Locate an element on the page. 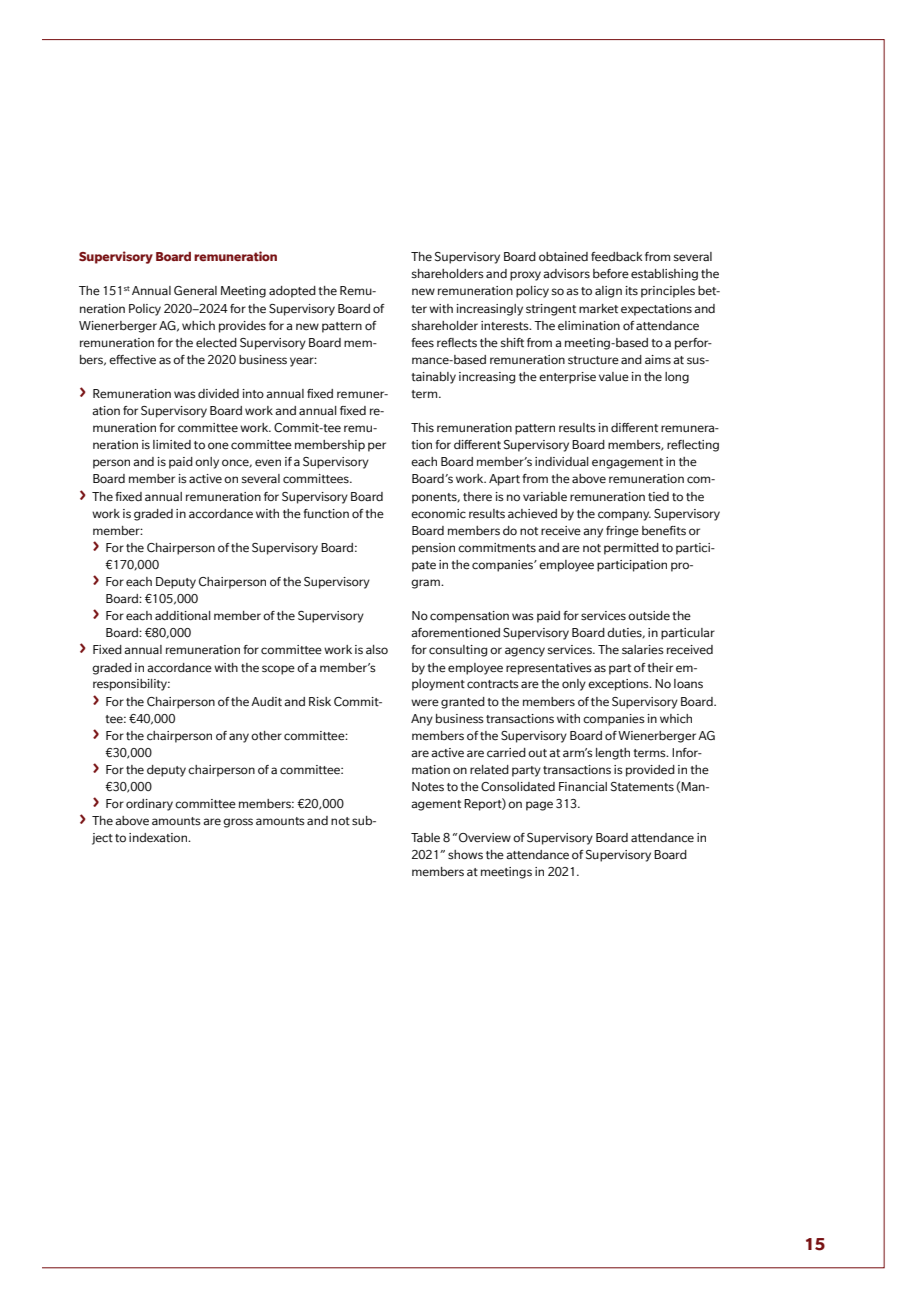  General is located at coordinates (195, 291).
